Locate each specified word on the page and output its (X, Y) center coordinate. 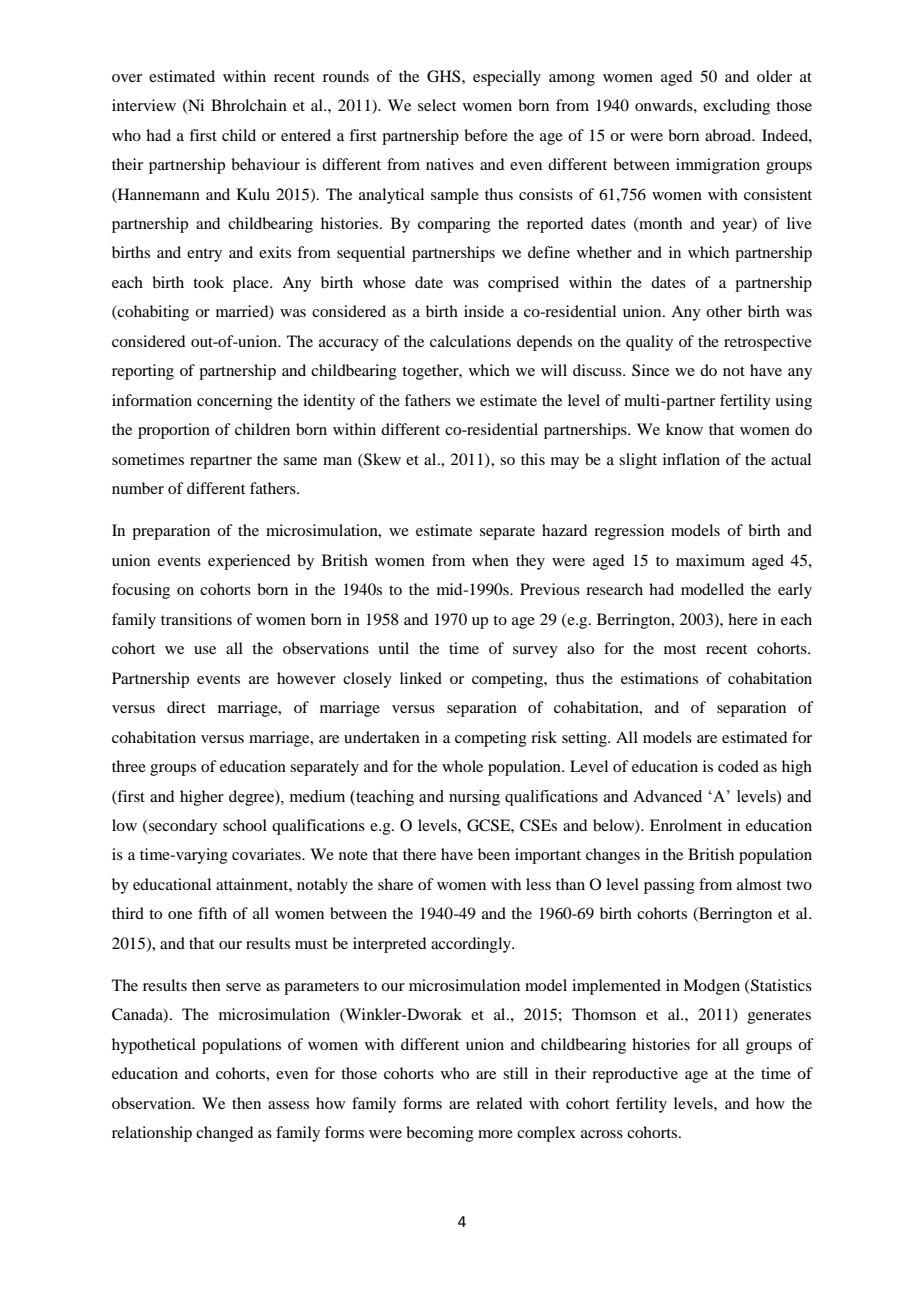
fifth (212, 913)
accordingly (472, 945)
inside (484, 311)
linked (421, 678)
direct (186, 707)
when (490, 560)
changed (224, 1134)
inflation (691, 459)
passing (669, 886)
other (724, 311)
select (437, 105)
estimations (659, 678)
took (208, 282)
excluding (736, 107)
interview (144, 105)
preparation (171, 532)
